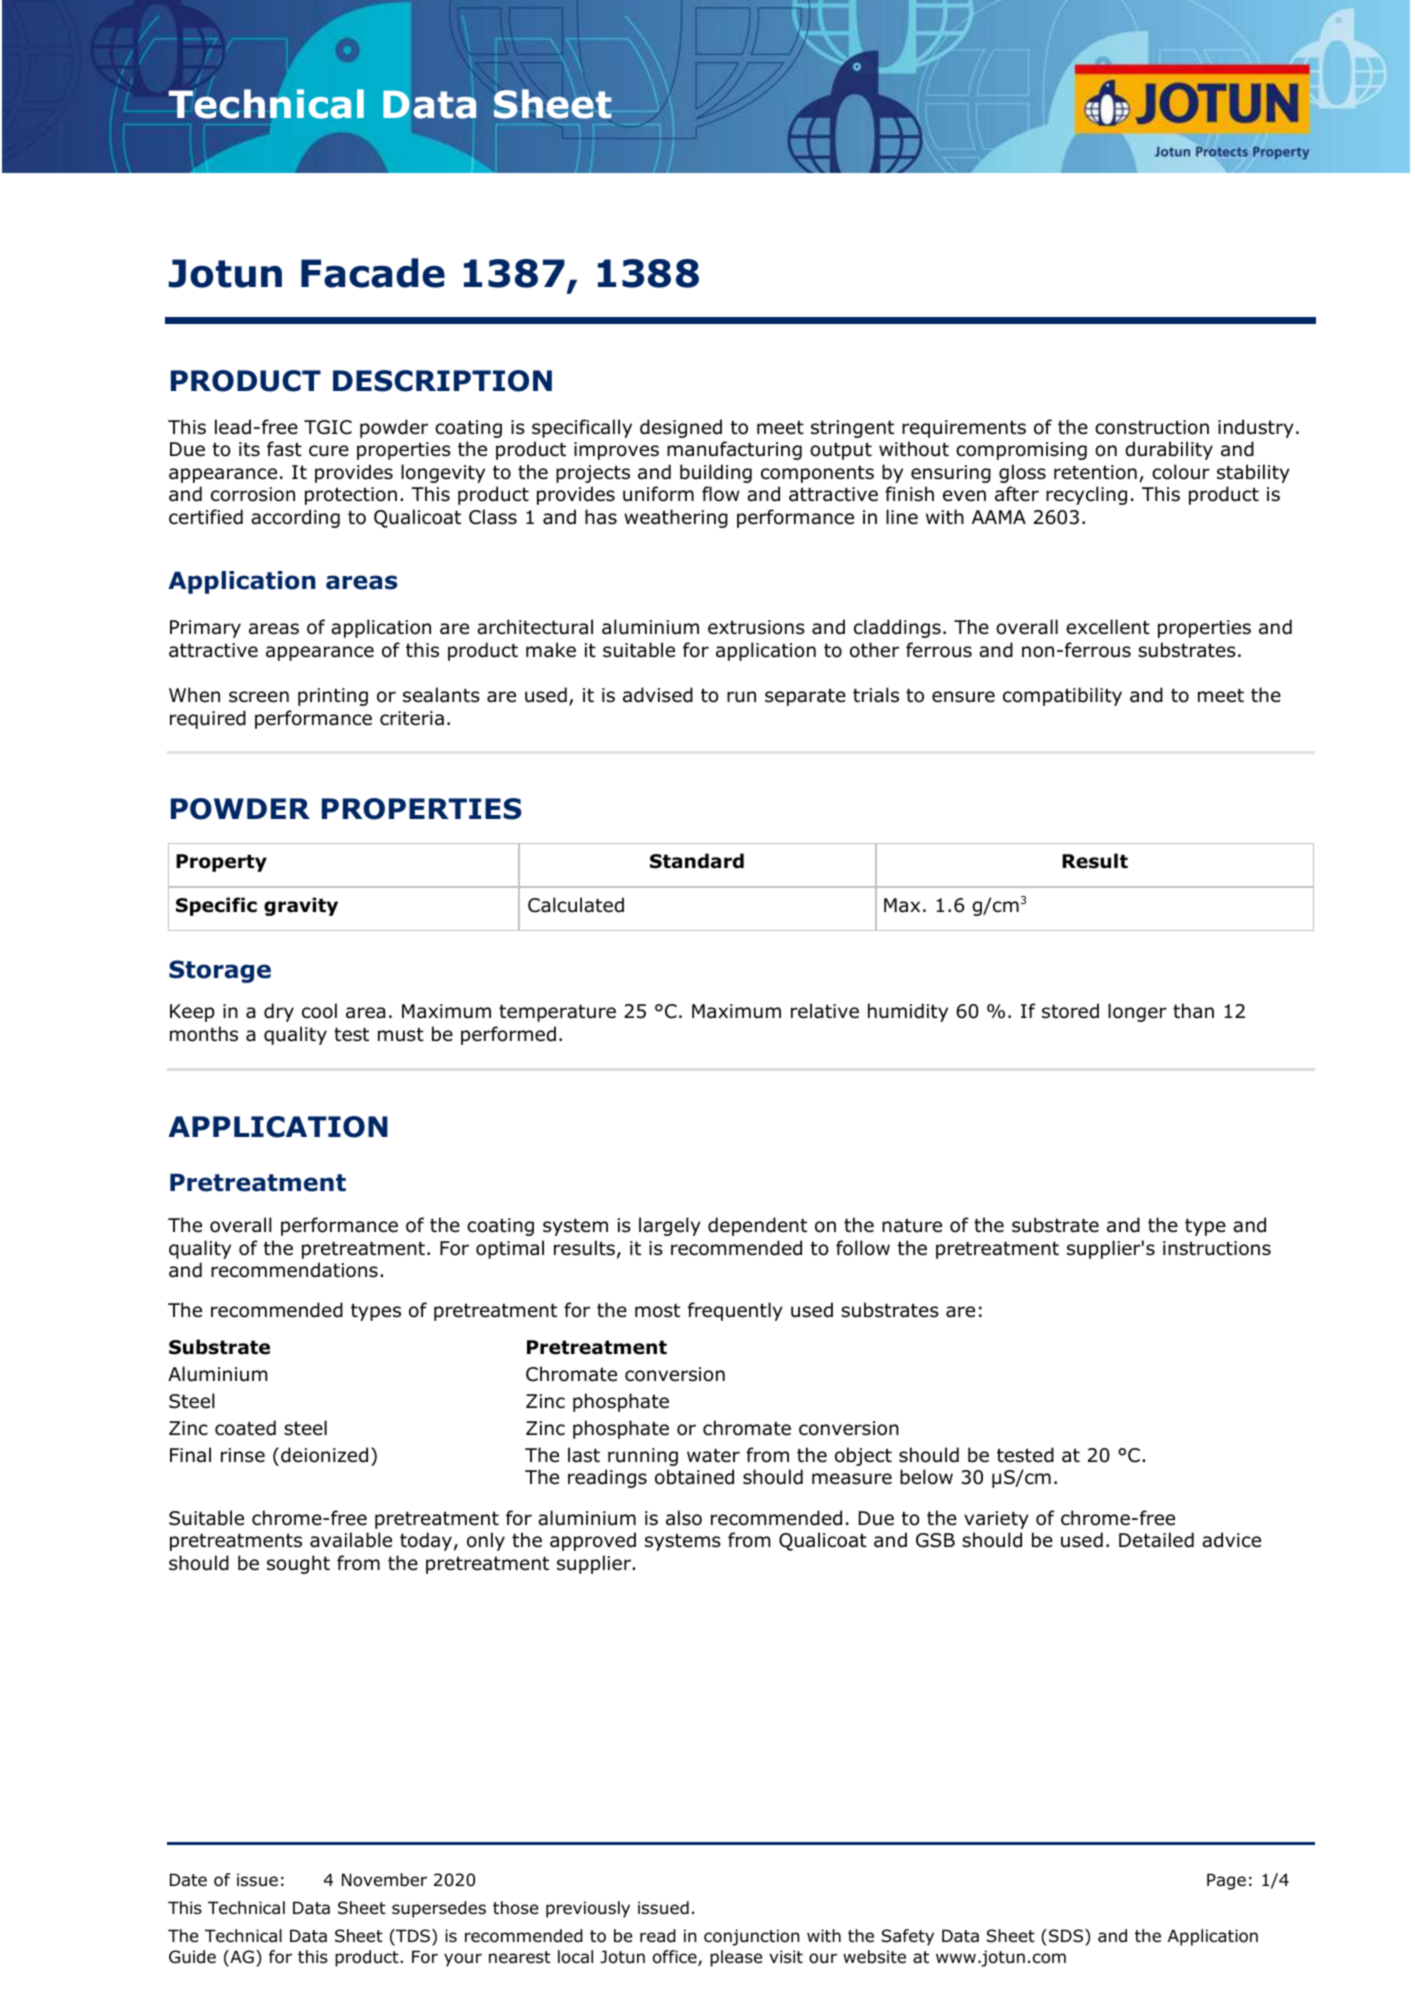 Image resolution: width=1415 pixels, height=2003 pixels. Describe the element at coordinates (757, 1226) in the image. I see `dependent` at that location.
